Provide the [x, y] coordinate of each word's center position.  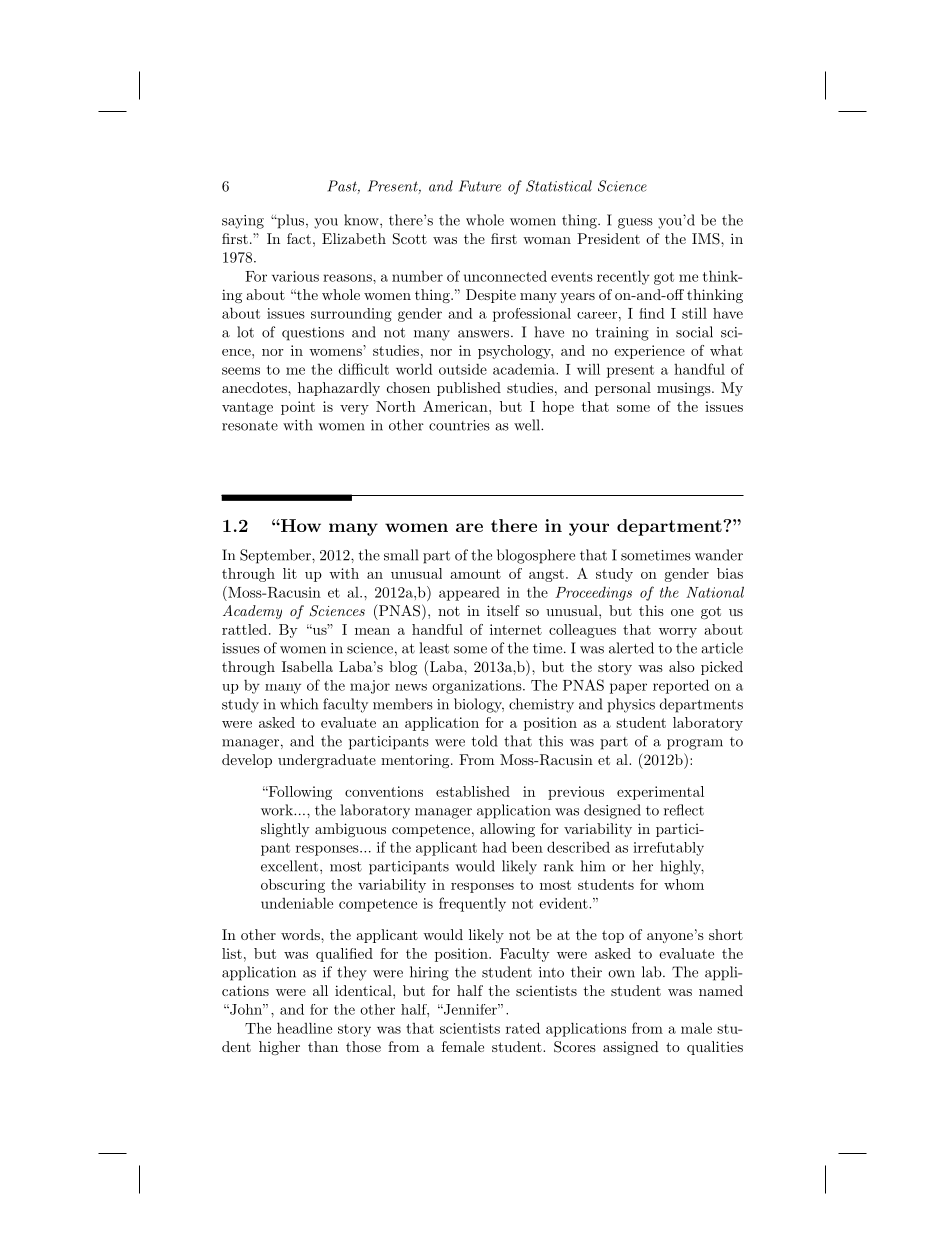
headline [304, 1028]
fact [299, 238]
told [484, 741]
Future [480, 186]
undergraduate [327, 761]
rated [523, 1028]
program [695, 744]
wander [719, 555]
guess [635, 223]
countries [459, 425]
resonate [250, 426]
